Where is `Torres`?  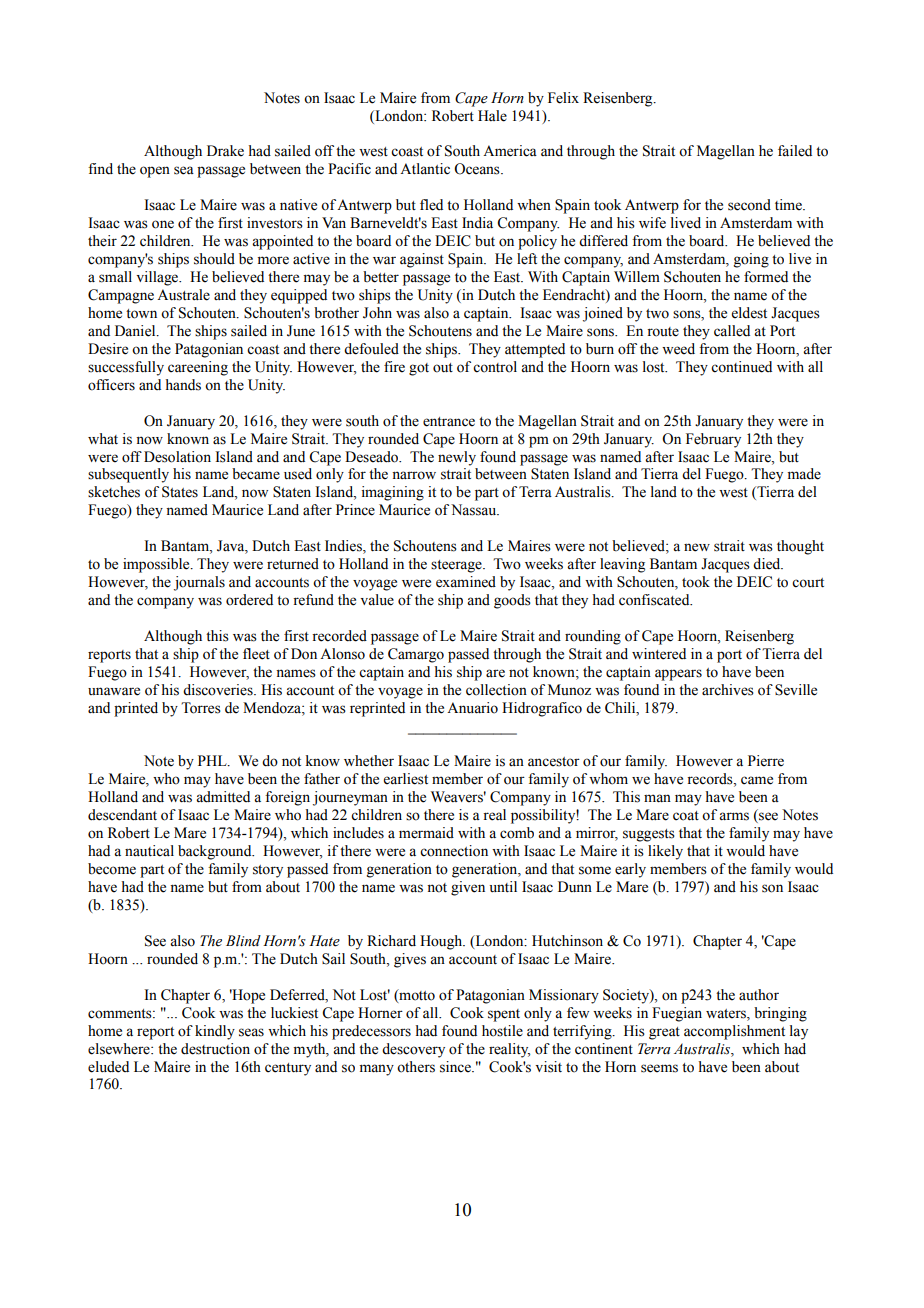 Torres is located at coordinates (201, 708).
